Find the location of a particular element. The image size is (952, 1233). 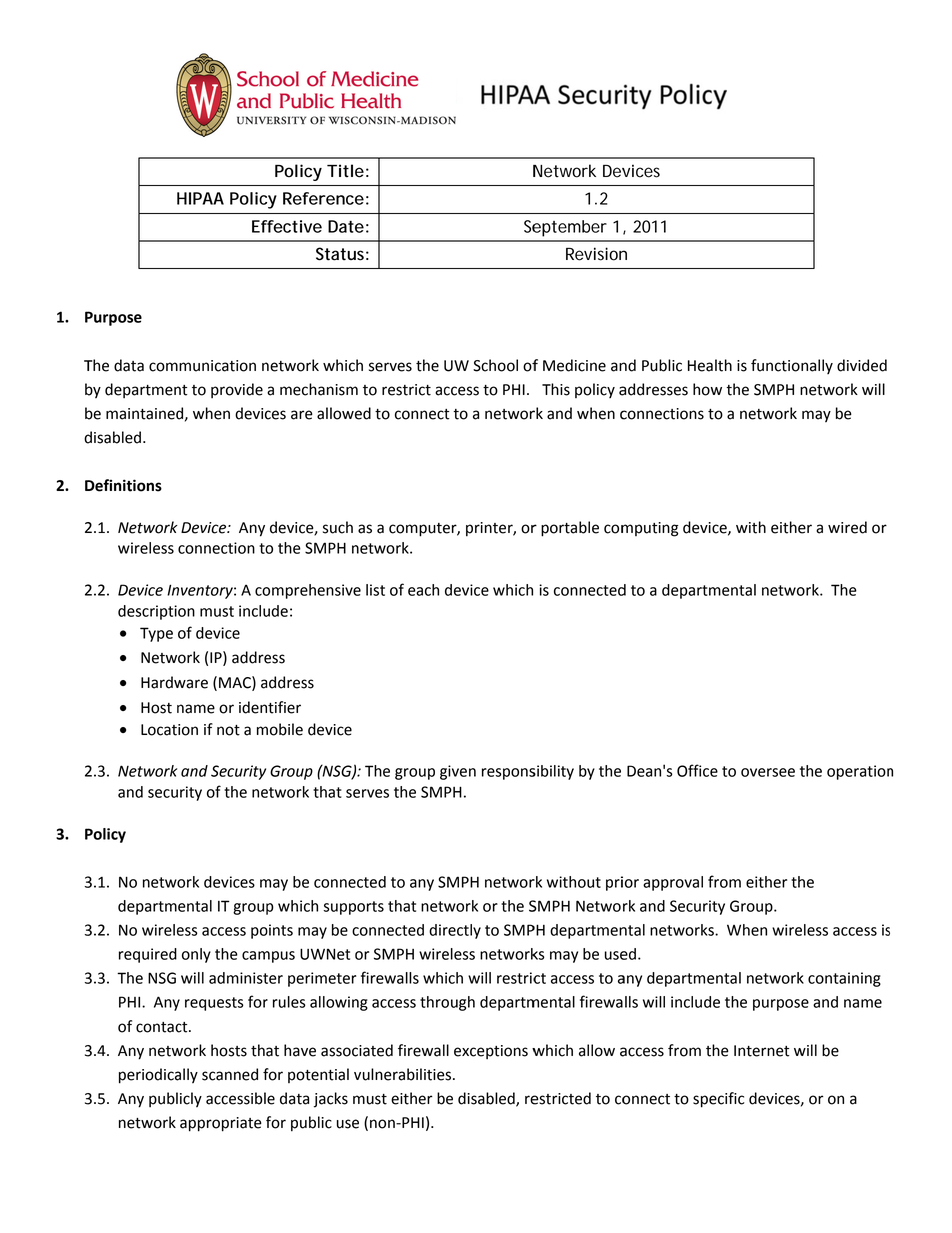

scanned is located at coordinates (230, 1074).
